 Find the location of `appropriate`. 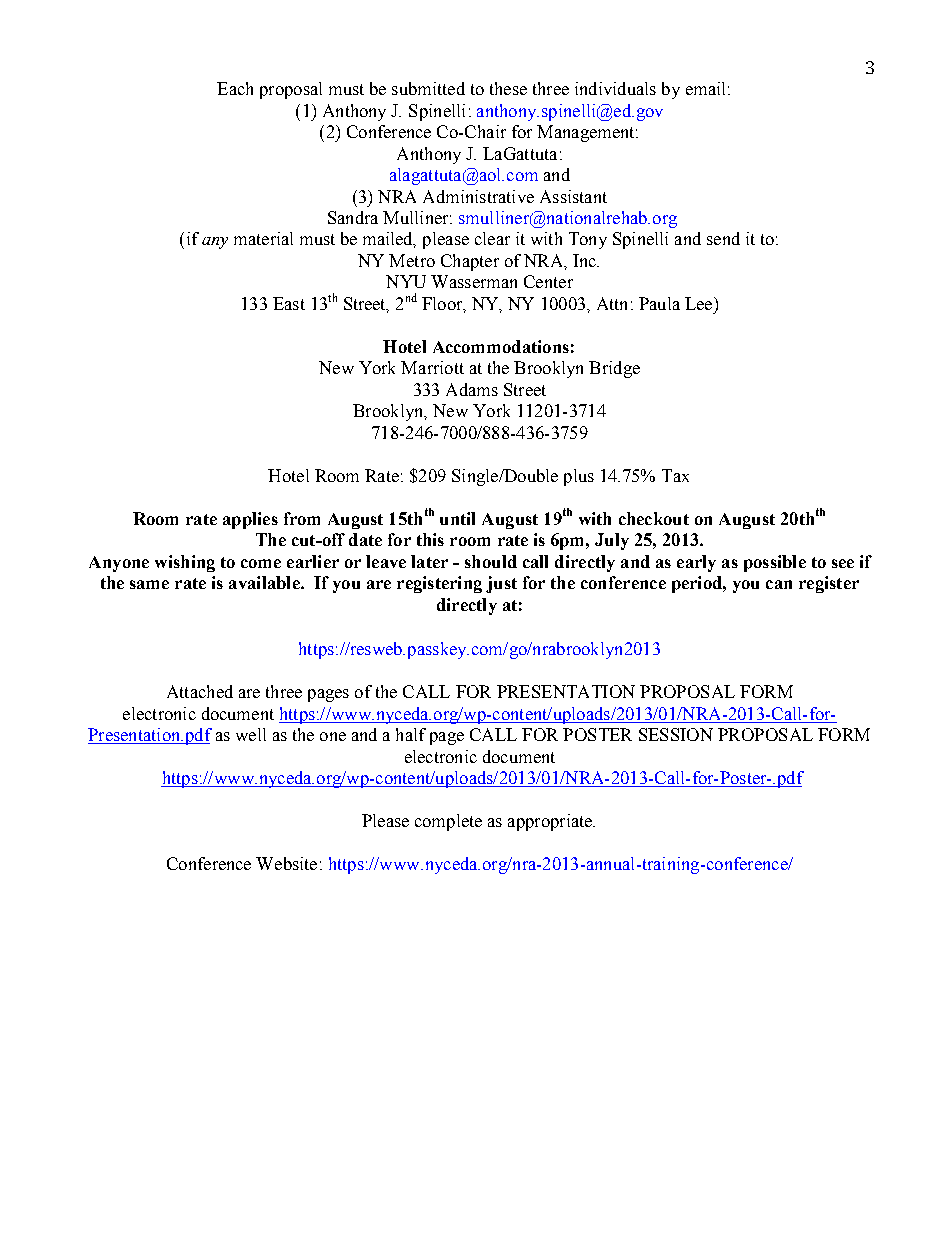

appropriate is located at coordinates (551, 822).
